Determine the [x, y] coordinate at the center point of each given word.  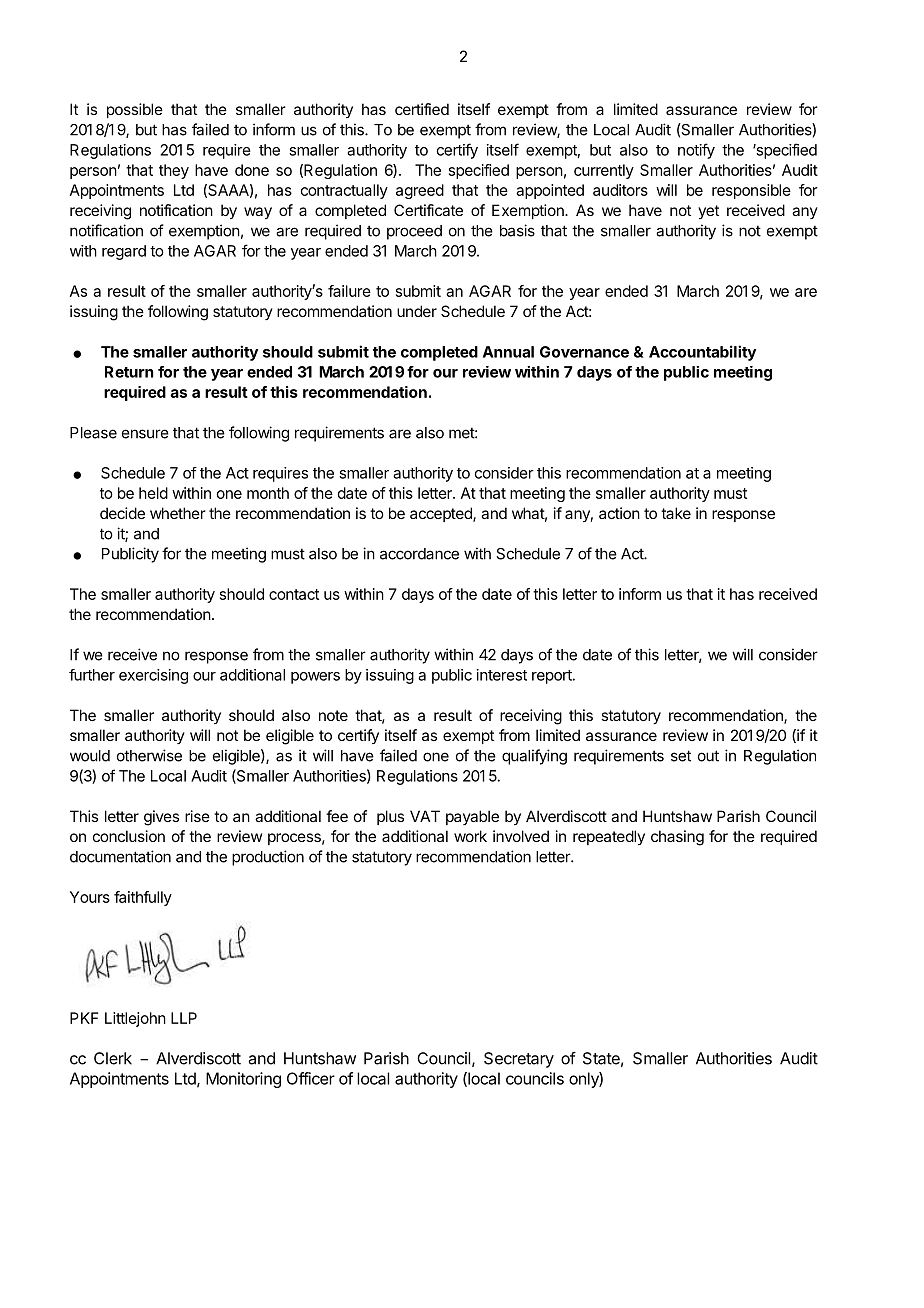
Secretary [519, 1060]
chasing [677, 838]
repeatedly [609, 837]
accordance [419, 554]
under [417, 311]
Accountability [702, 353]
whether [178, 513]
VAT [425, 816]
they [174, 171]
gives [161, 818]
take [676, 513]
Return [129, 372]
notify [696, 151]
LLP [184, 1018]
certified [422, 109]
